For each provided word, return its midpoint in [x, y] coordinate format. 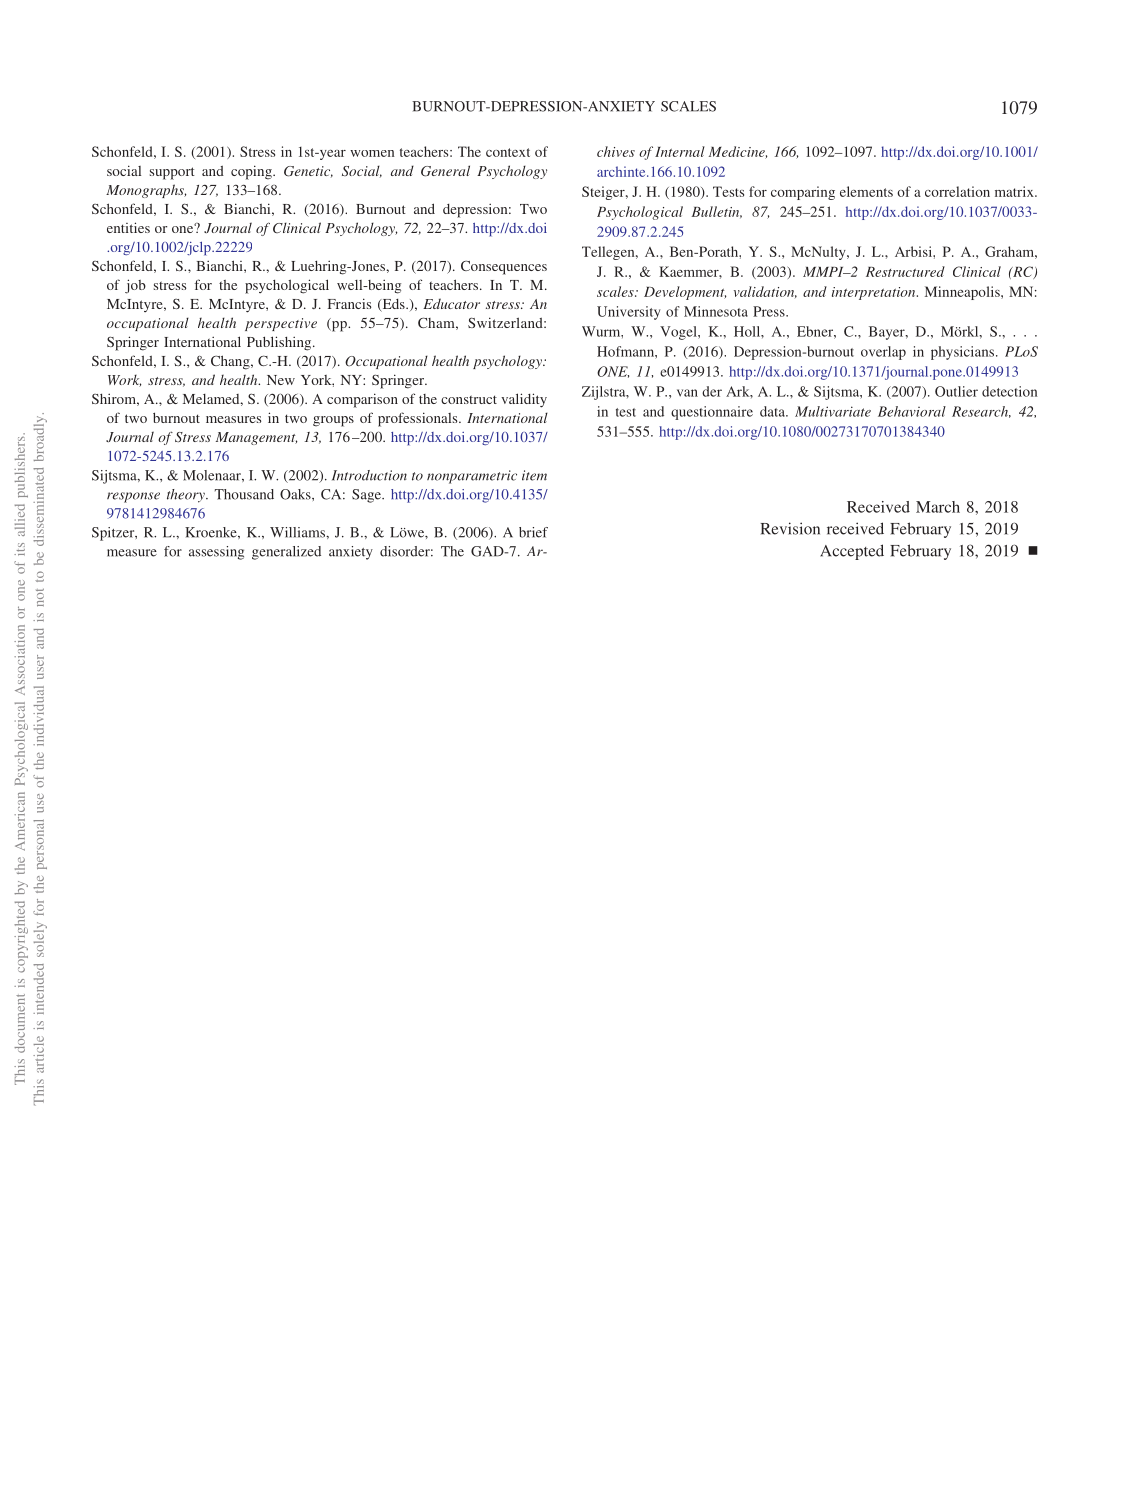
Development [685, 293]
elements [866, 191]
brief [533, 532]
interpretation [875, 293]
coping [252, 172]
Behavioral [912, 411]
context [508, 152]
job [135, 286]
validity [524, 400]
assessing [216, 553]
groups [333, 421]
